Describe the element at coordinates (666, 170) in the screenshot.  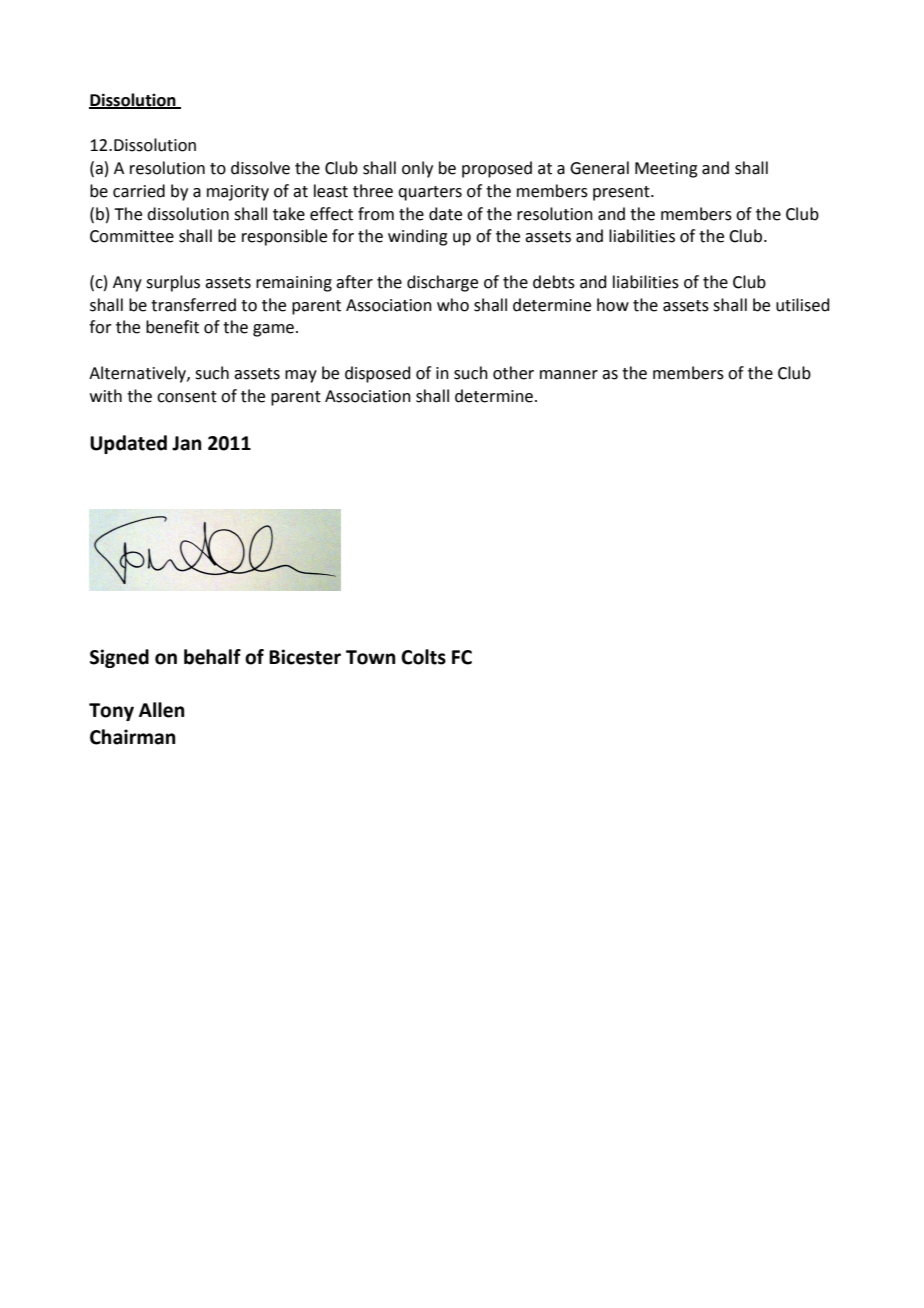
I see `Meeting` at that location.
